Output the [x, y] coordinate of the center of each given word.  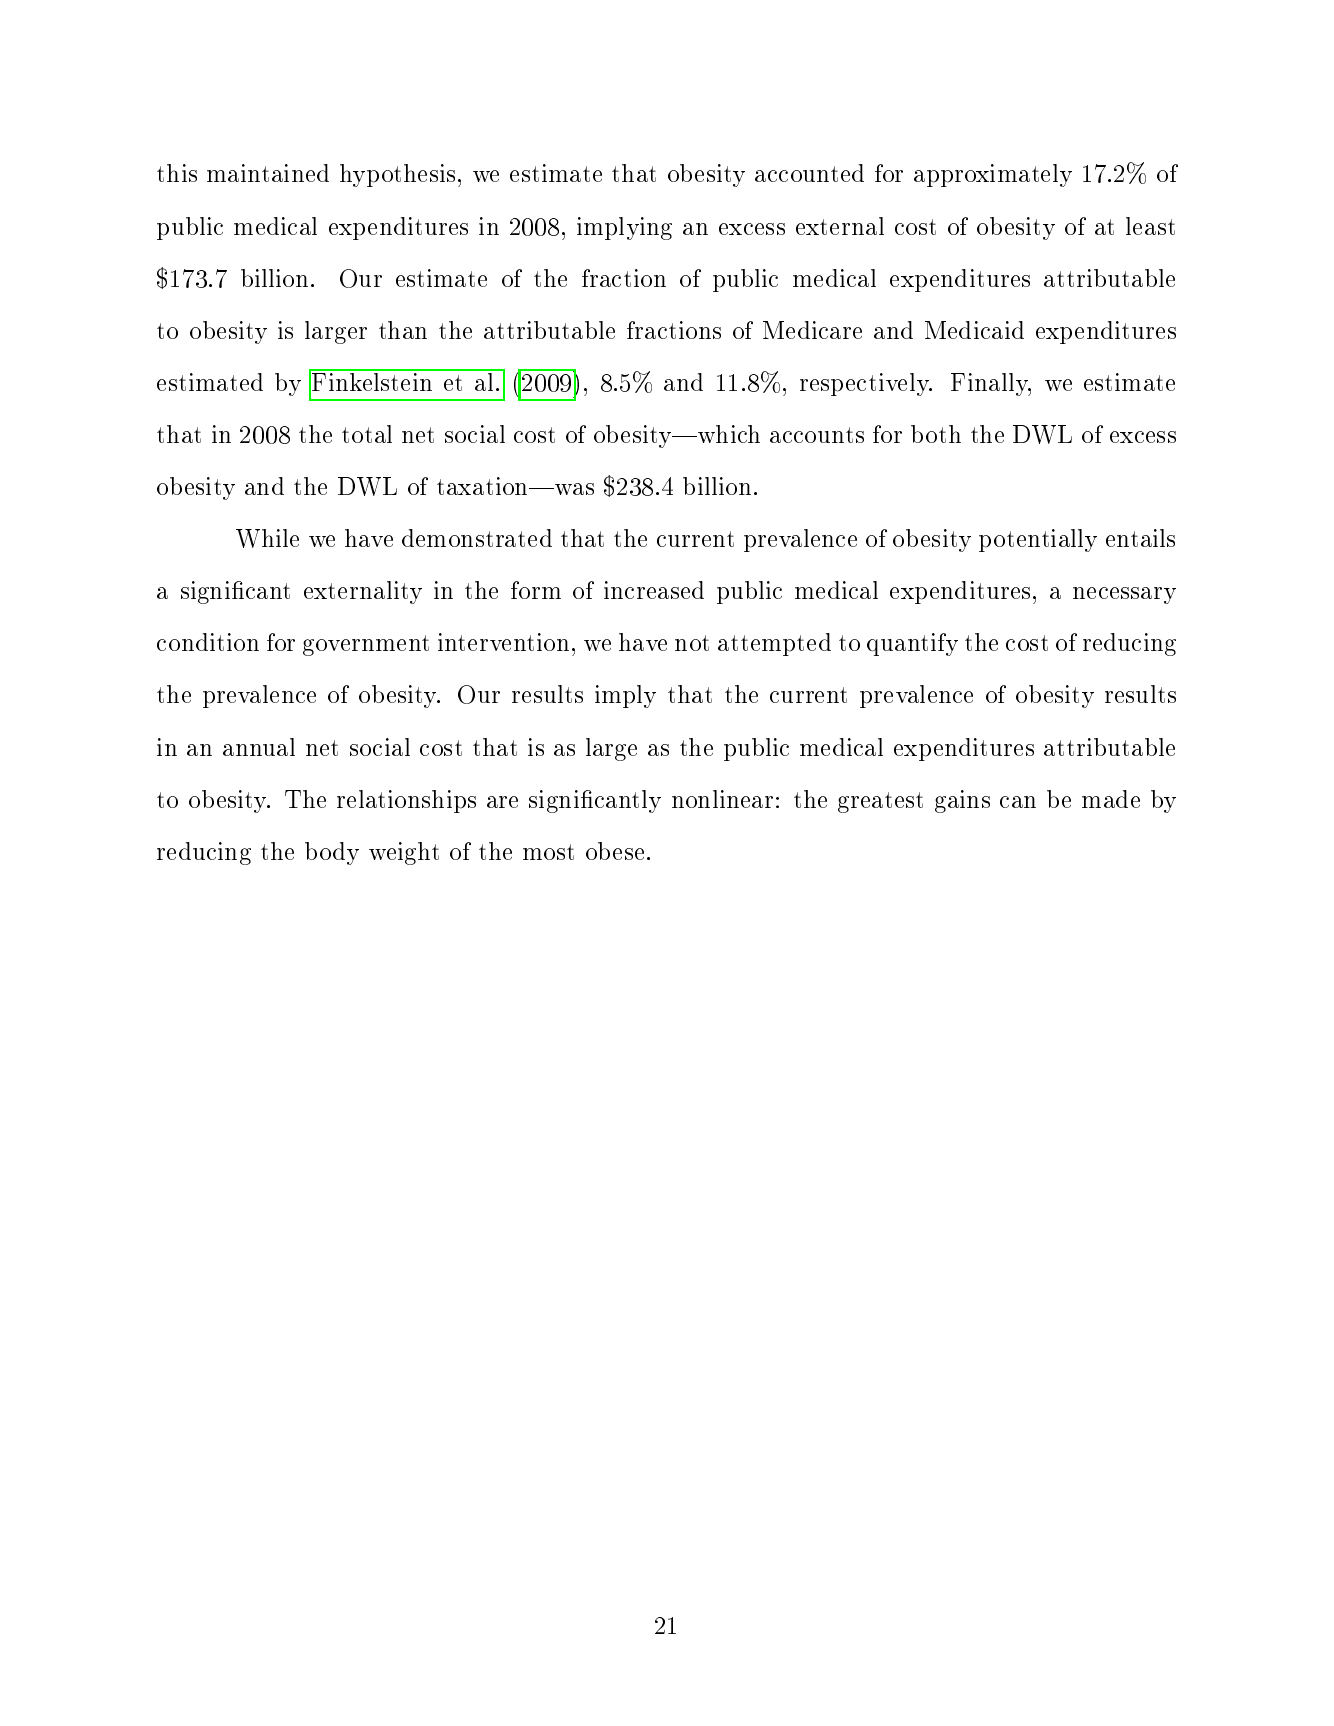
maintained [268, 173]
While [267, 538]
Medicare [812, 330]
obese [615, 851]
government [366, 645]
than [403, 330]
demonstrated [477, 538]
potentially [1038, 540]
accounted [809, 173]
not [692, 643]
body [332, 853]
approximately [993, 175]
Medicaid [974, 330]
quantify [912, 644]
